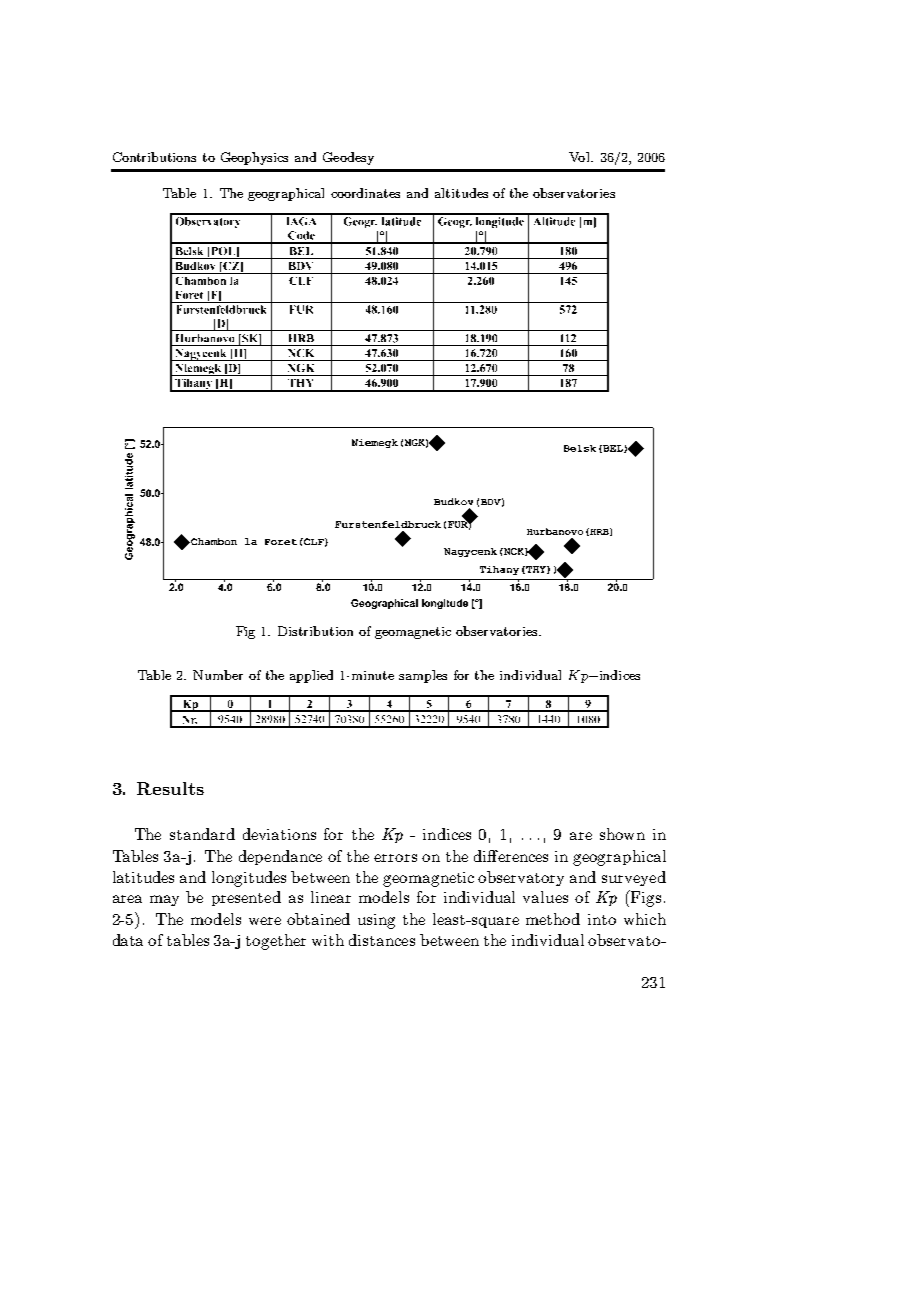  What do you see at coordinates (279, 834) in the screenshot?
I see `deviations` at bounding box center [279, 834].
